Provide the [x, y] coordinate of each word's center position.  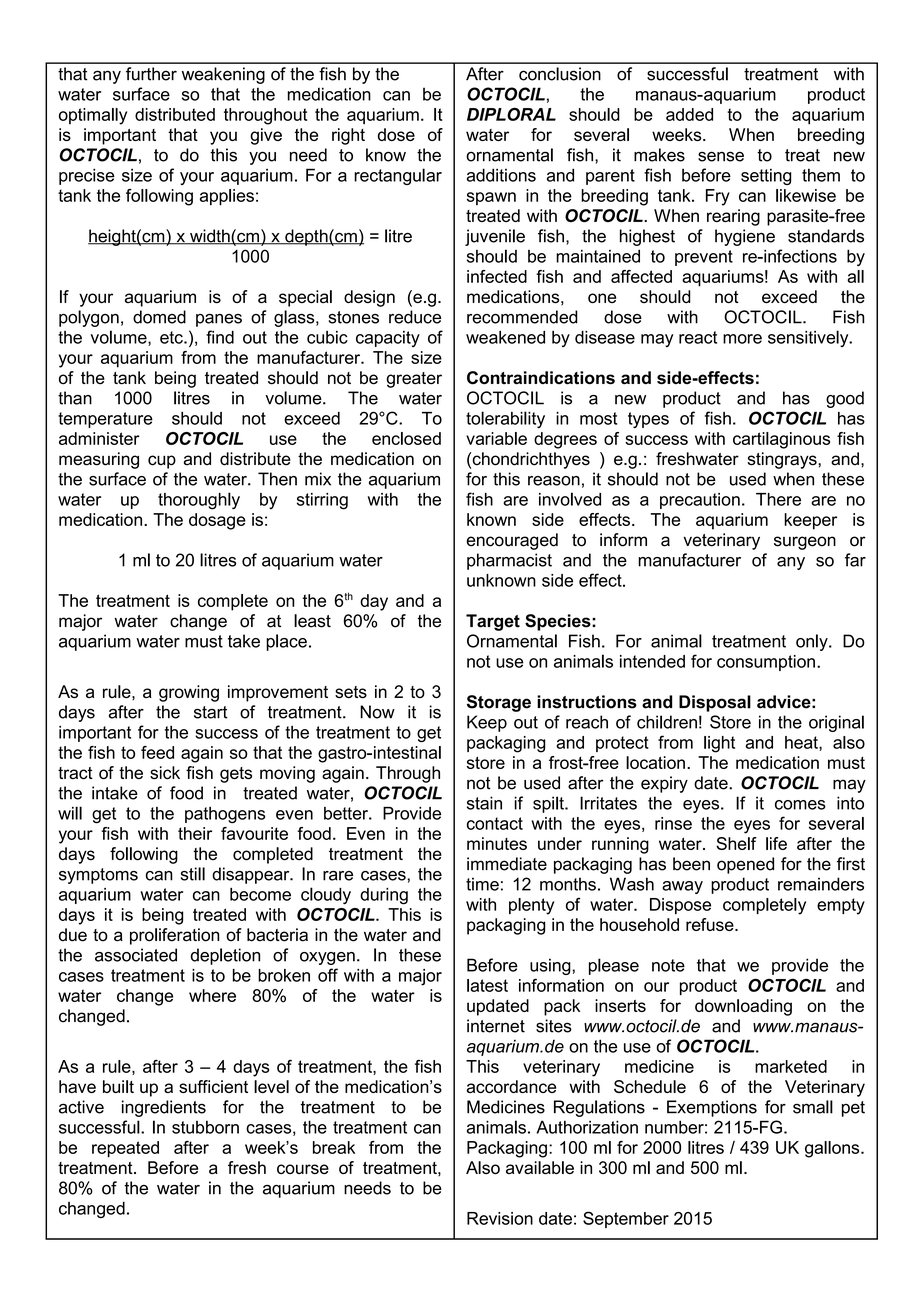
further [151, 74]
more [742, 339]
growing [189, 693]
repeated [125, 1149]
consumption [766, 663]
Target [493, 622]
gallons [833, 1149]
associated [136, 955]
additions [501, 175]
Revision [500, 1218]
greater [414, 380]
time [482, 884]
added [689, 114]
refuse [711, 924]
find [220, 337]
